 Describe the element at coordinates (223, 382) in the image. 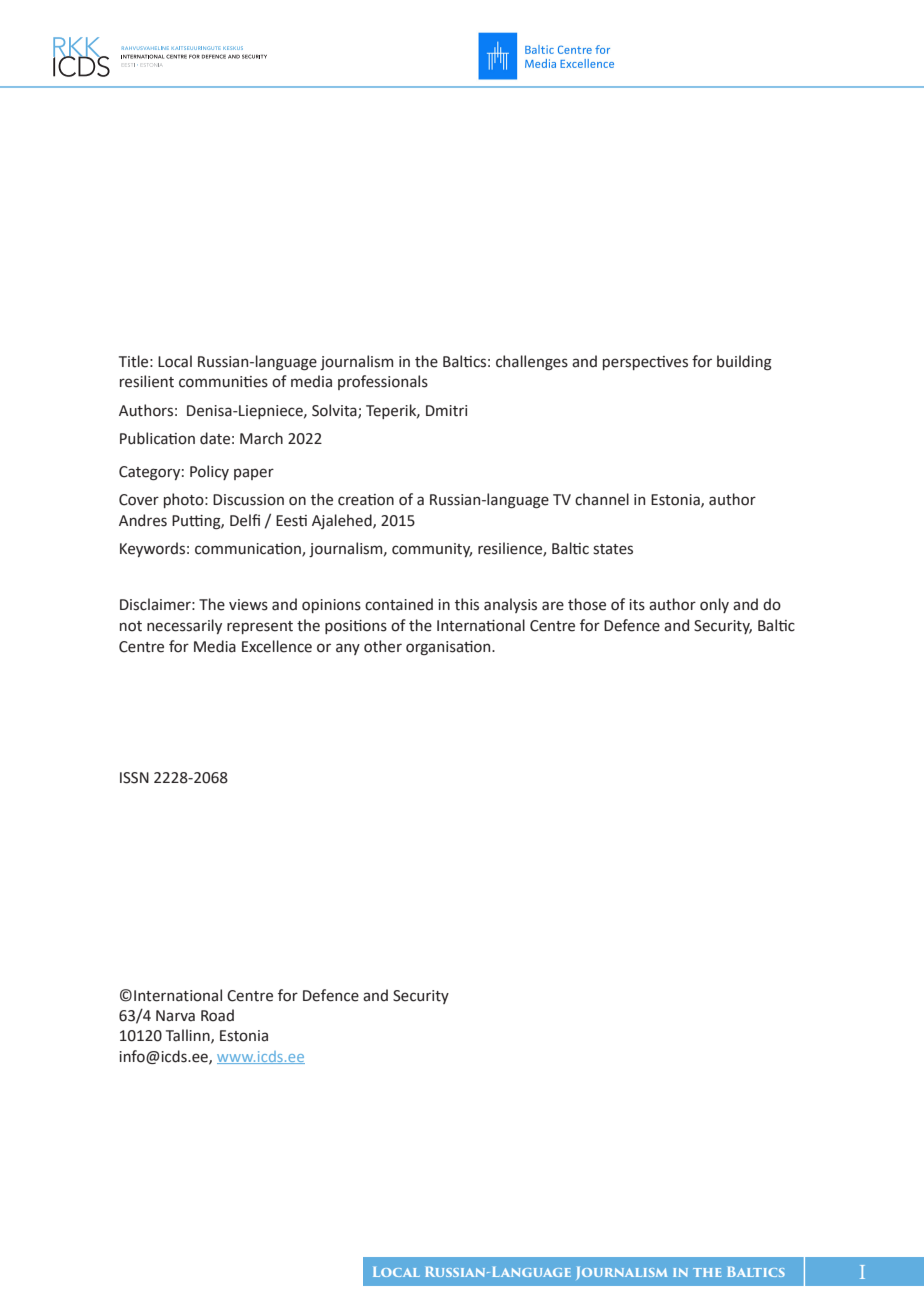

I see `communities` at that location.
